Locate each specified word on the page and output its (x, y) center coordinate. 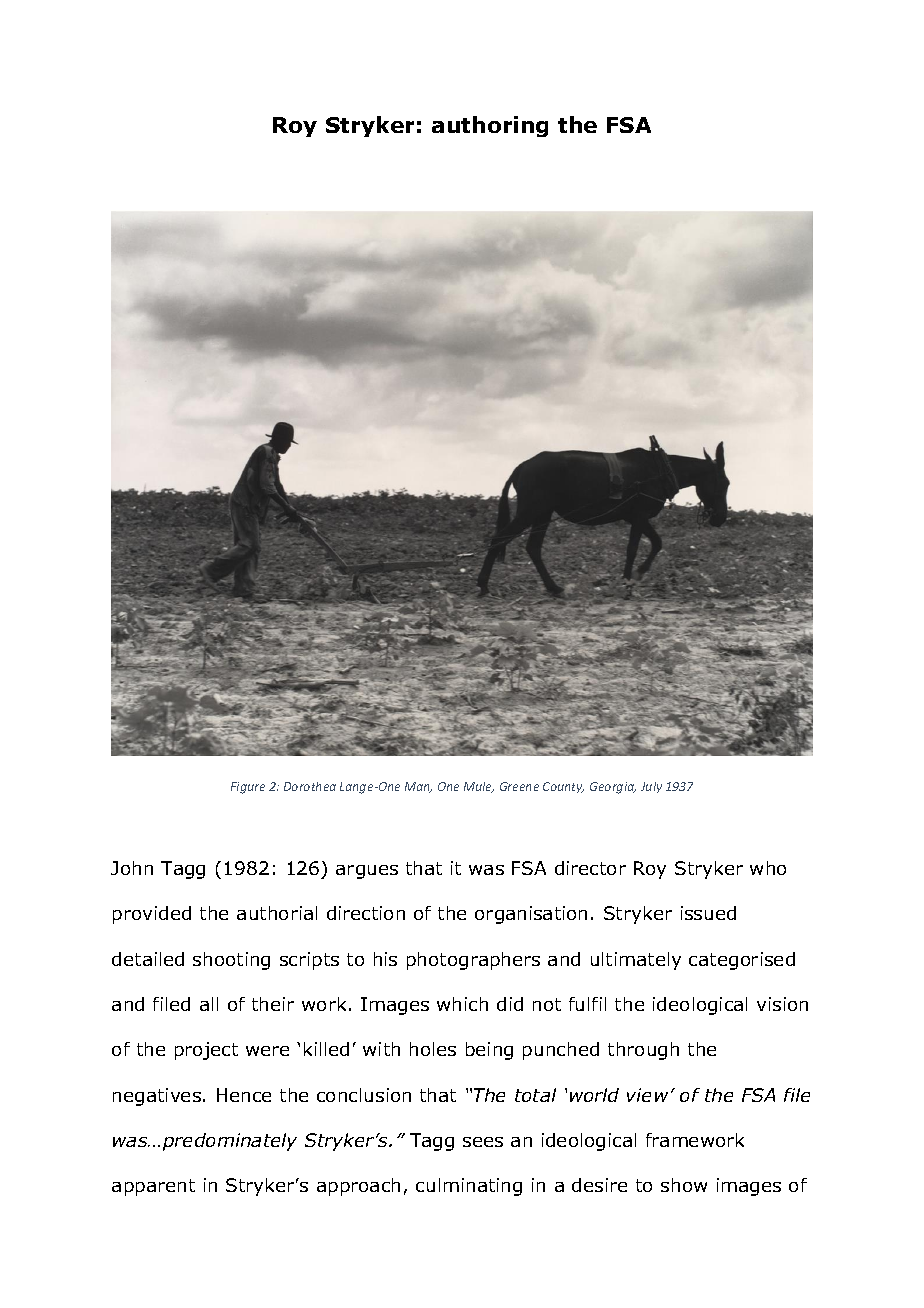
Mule (479, 787)
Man (418, 787)
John (132, 868)
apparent (153, 1187)
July (651, 787)
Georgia (613, 788)
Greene (519, 786)
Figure (248, 788)
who (768, 868)
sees (483, 1142)
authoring (490, 126)
